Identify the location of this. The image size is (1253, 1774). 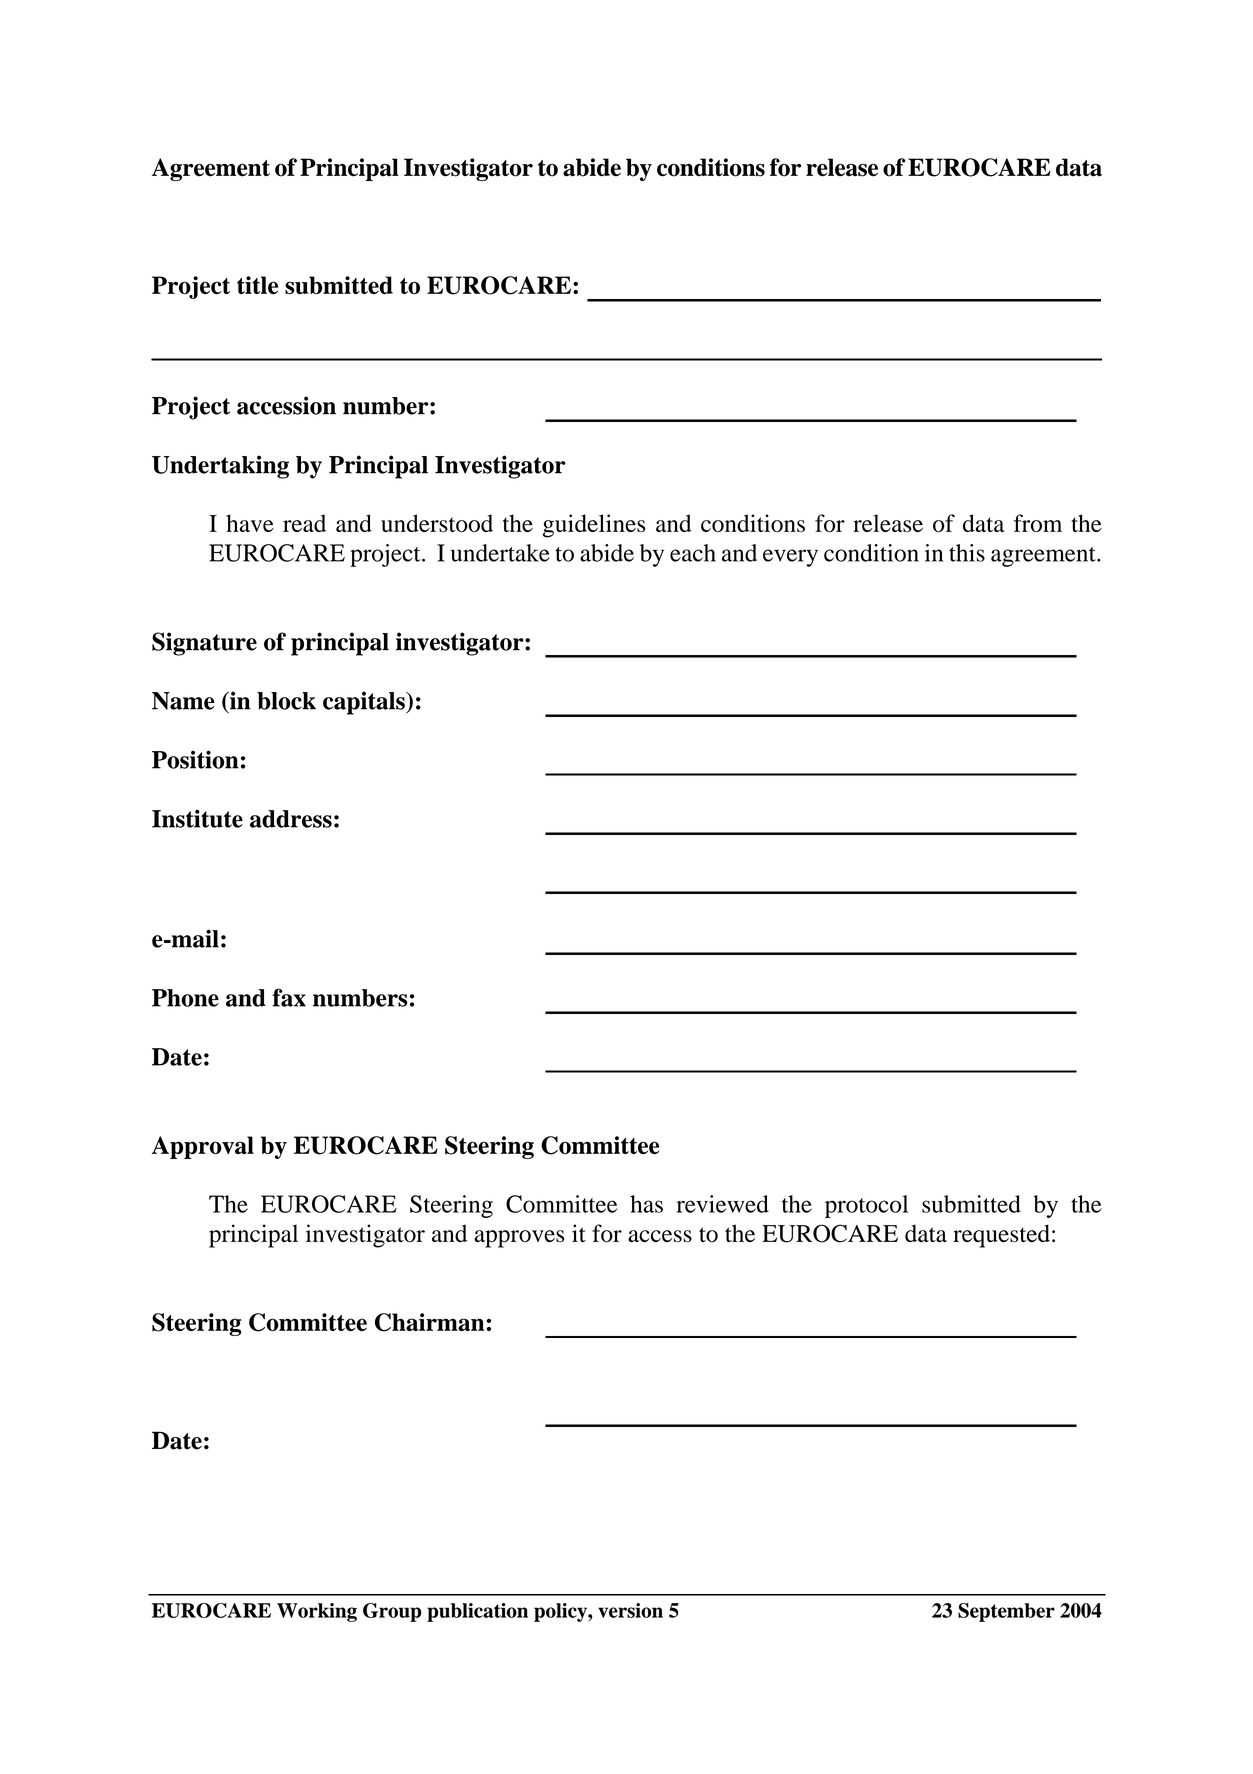
(967, 553).
